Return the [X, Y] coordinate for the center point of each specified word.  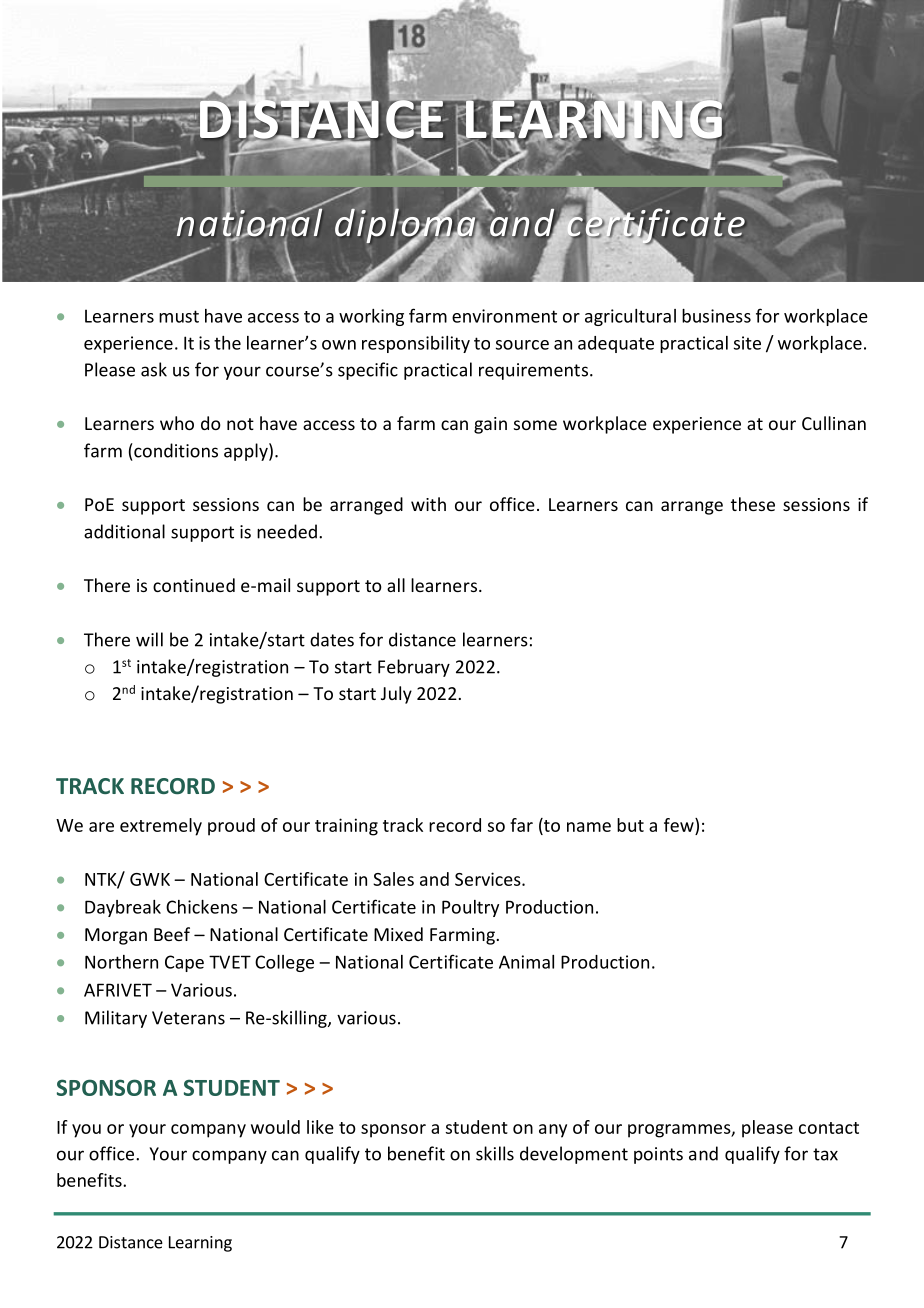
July [396, 695]
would [275, 1127]
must [179, 316]
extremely [161, 827]
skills [495, 1153]
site [747, 343]
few [680, 825]
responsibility [416, 344]
